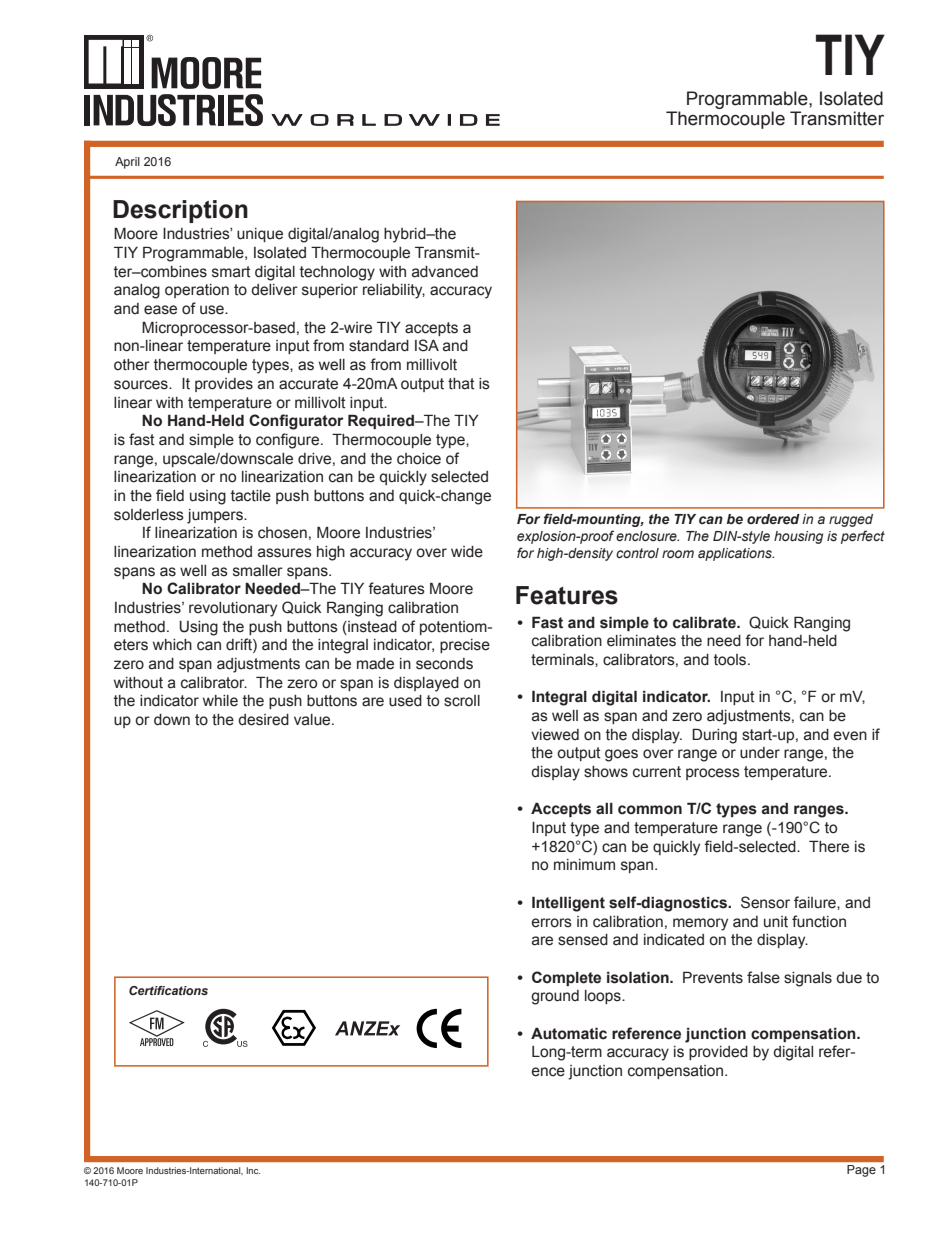 The height and width of the page is (1233, 952). I want to click on desired, so click(263, 720).
